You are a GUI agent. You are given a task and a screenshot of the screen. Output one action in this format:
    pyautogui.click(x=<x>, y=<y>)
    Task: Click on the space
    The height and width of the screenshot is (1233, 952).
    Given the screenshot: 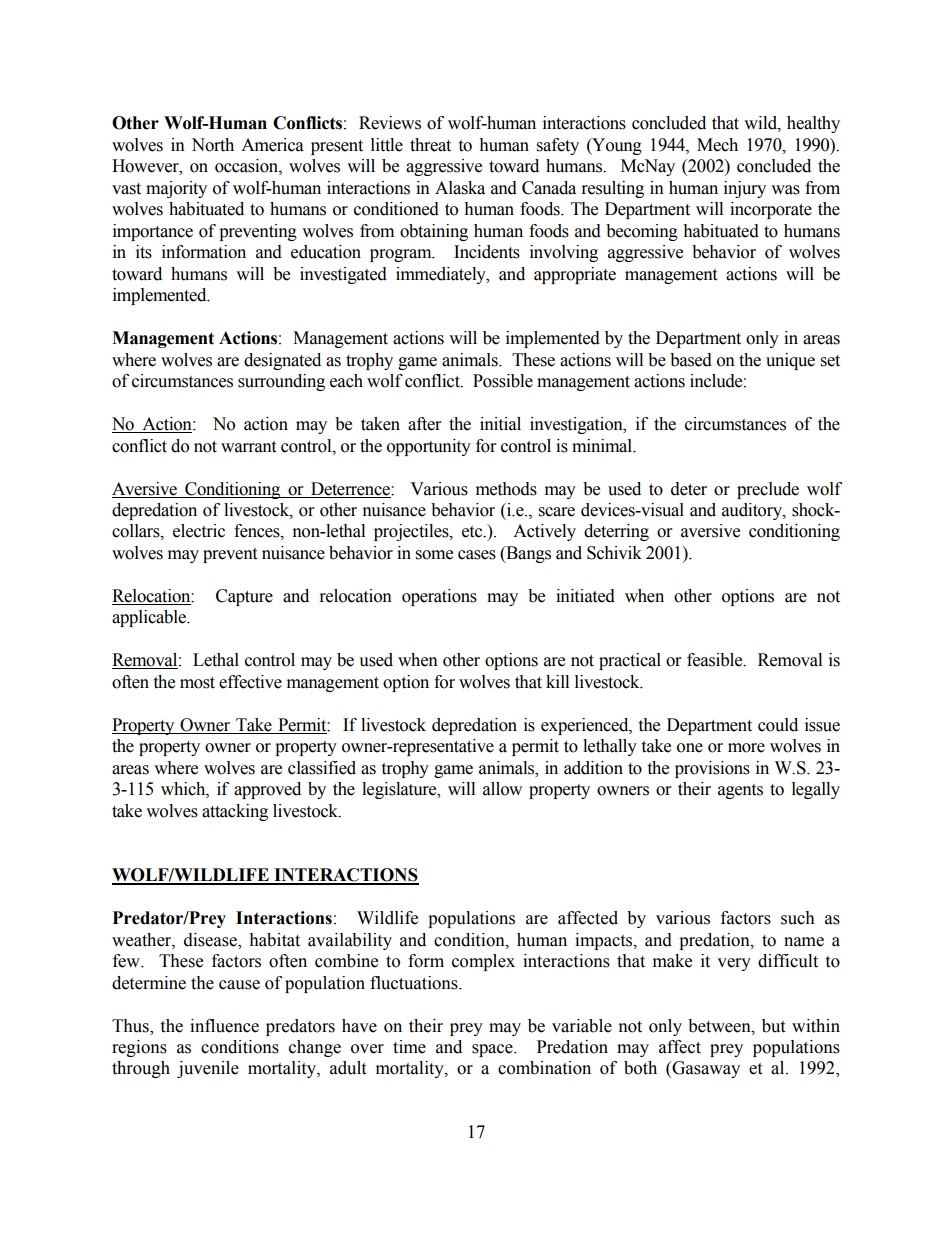 What is the action you would take?
    pyautogui.click(x=493, y=1050)
